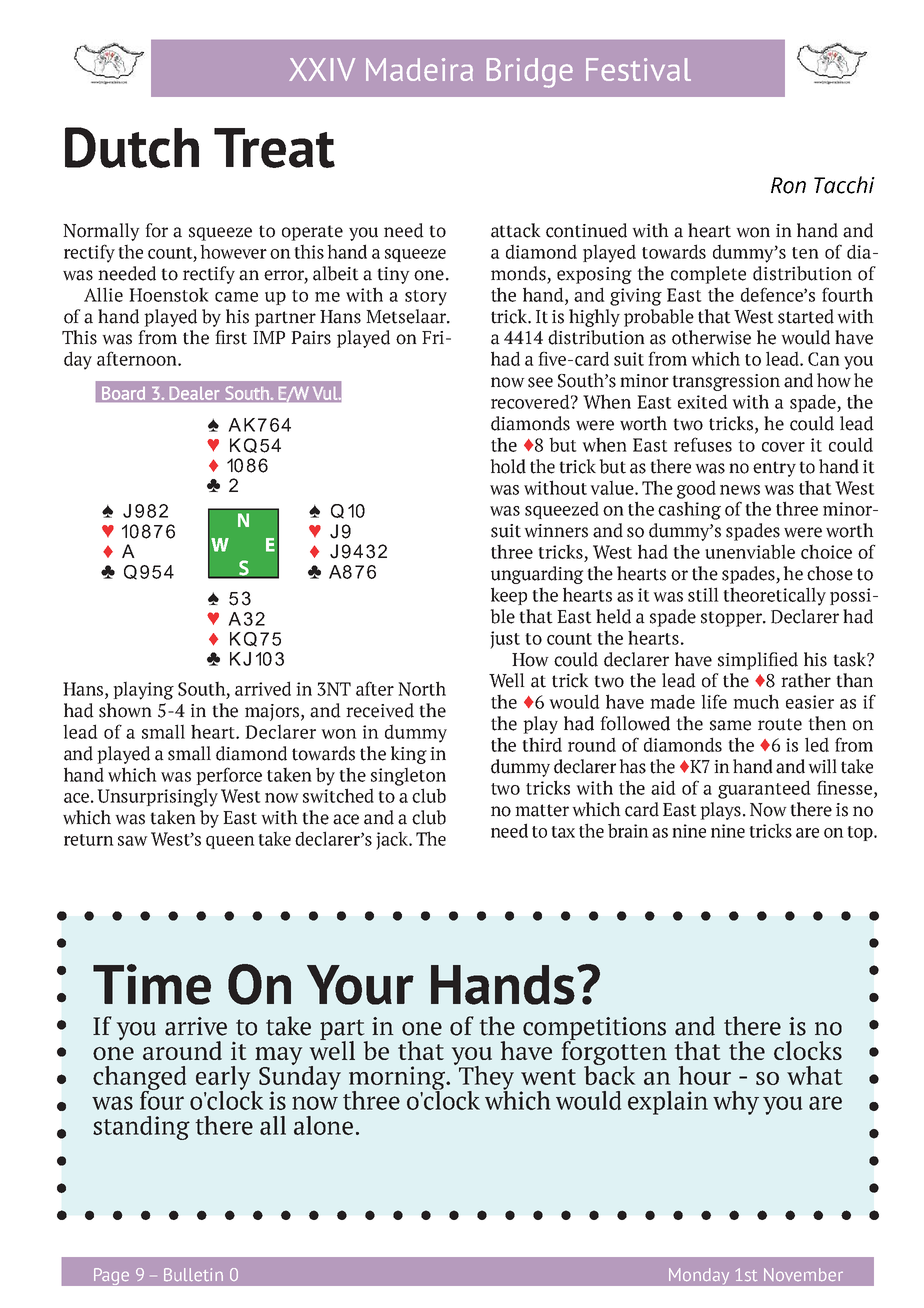 This screenshot has width=924, height=1308. Describe the element at coordinates (774, 469) in the screenshot. I see `entry` at that location.
